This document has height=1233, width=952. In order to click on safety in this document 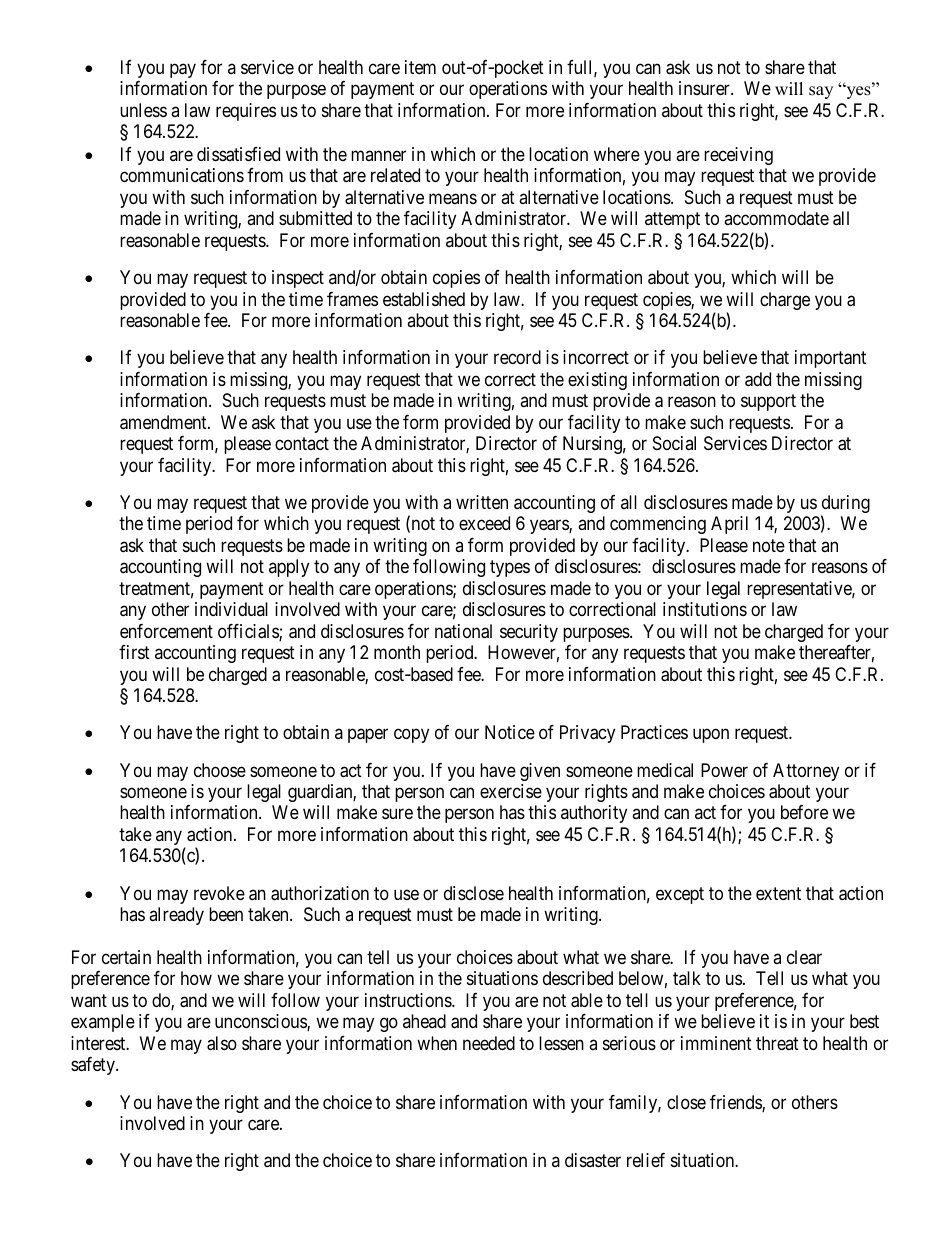, I will do `click(94, 1066)`.
